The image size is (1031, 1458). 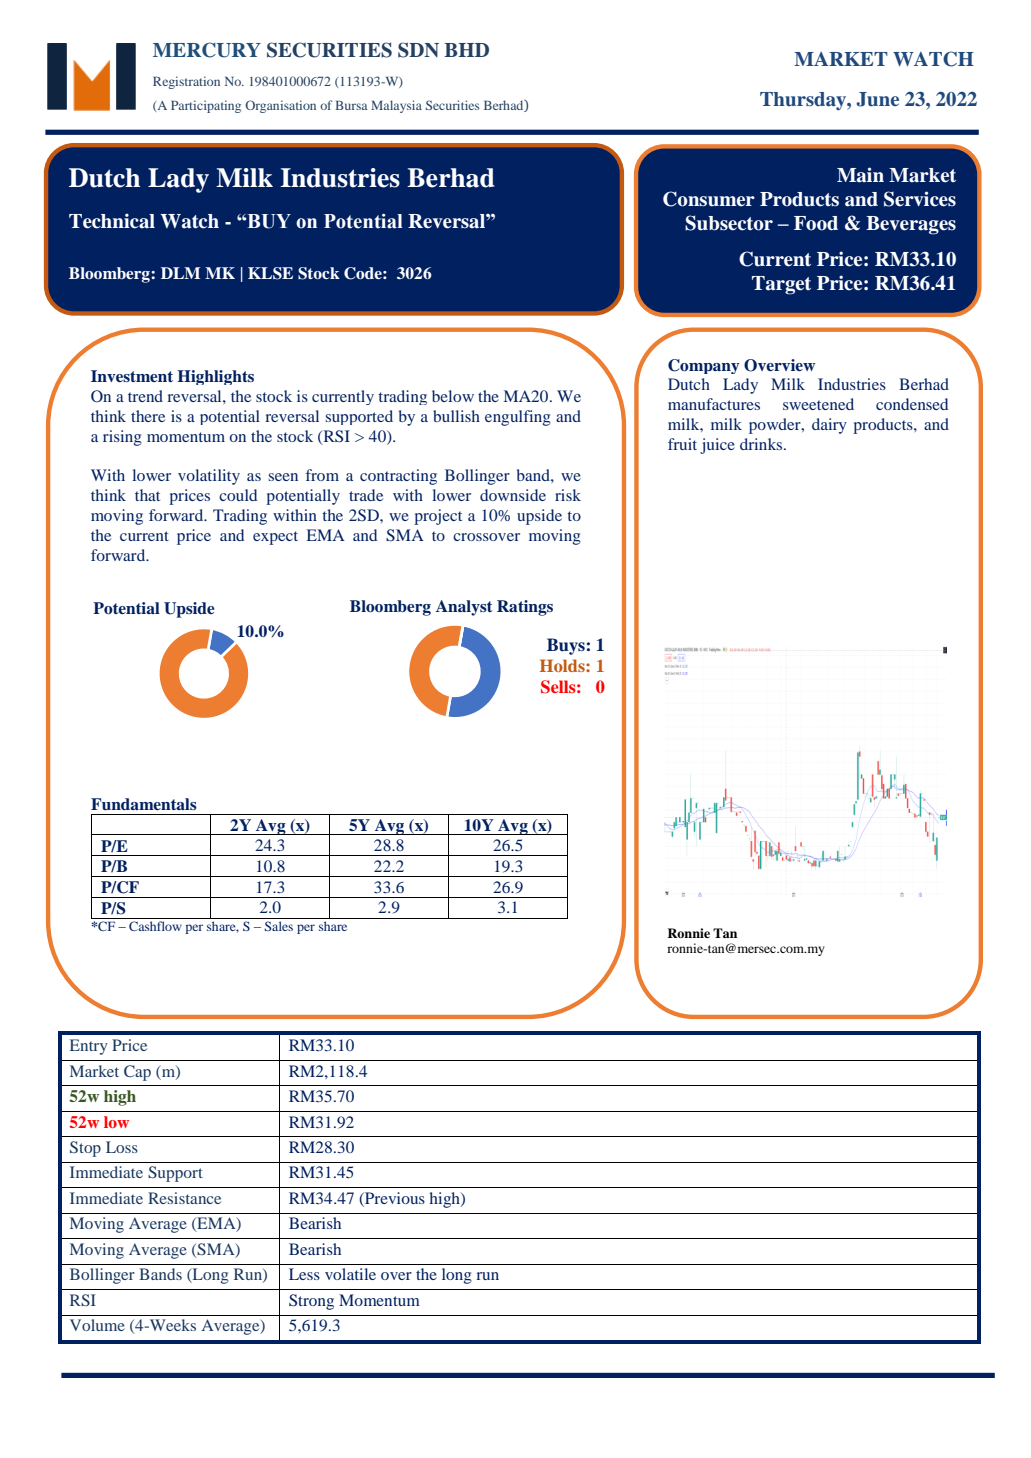 What do you see at coordinates (566, 646) in the screenshot?
I see `Buys` at bounding box center [566, 646].
